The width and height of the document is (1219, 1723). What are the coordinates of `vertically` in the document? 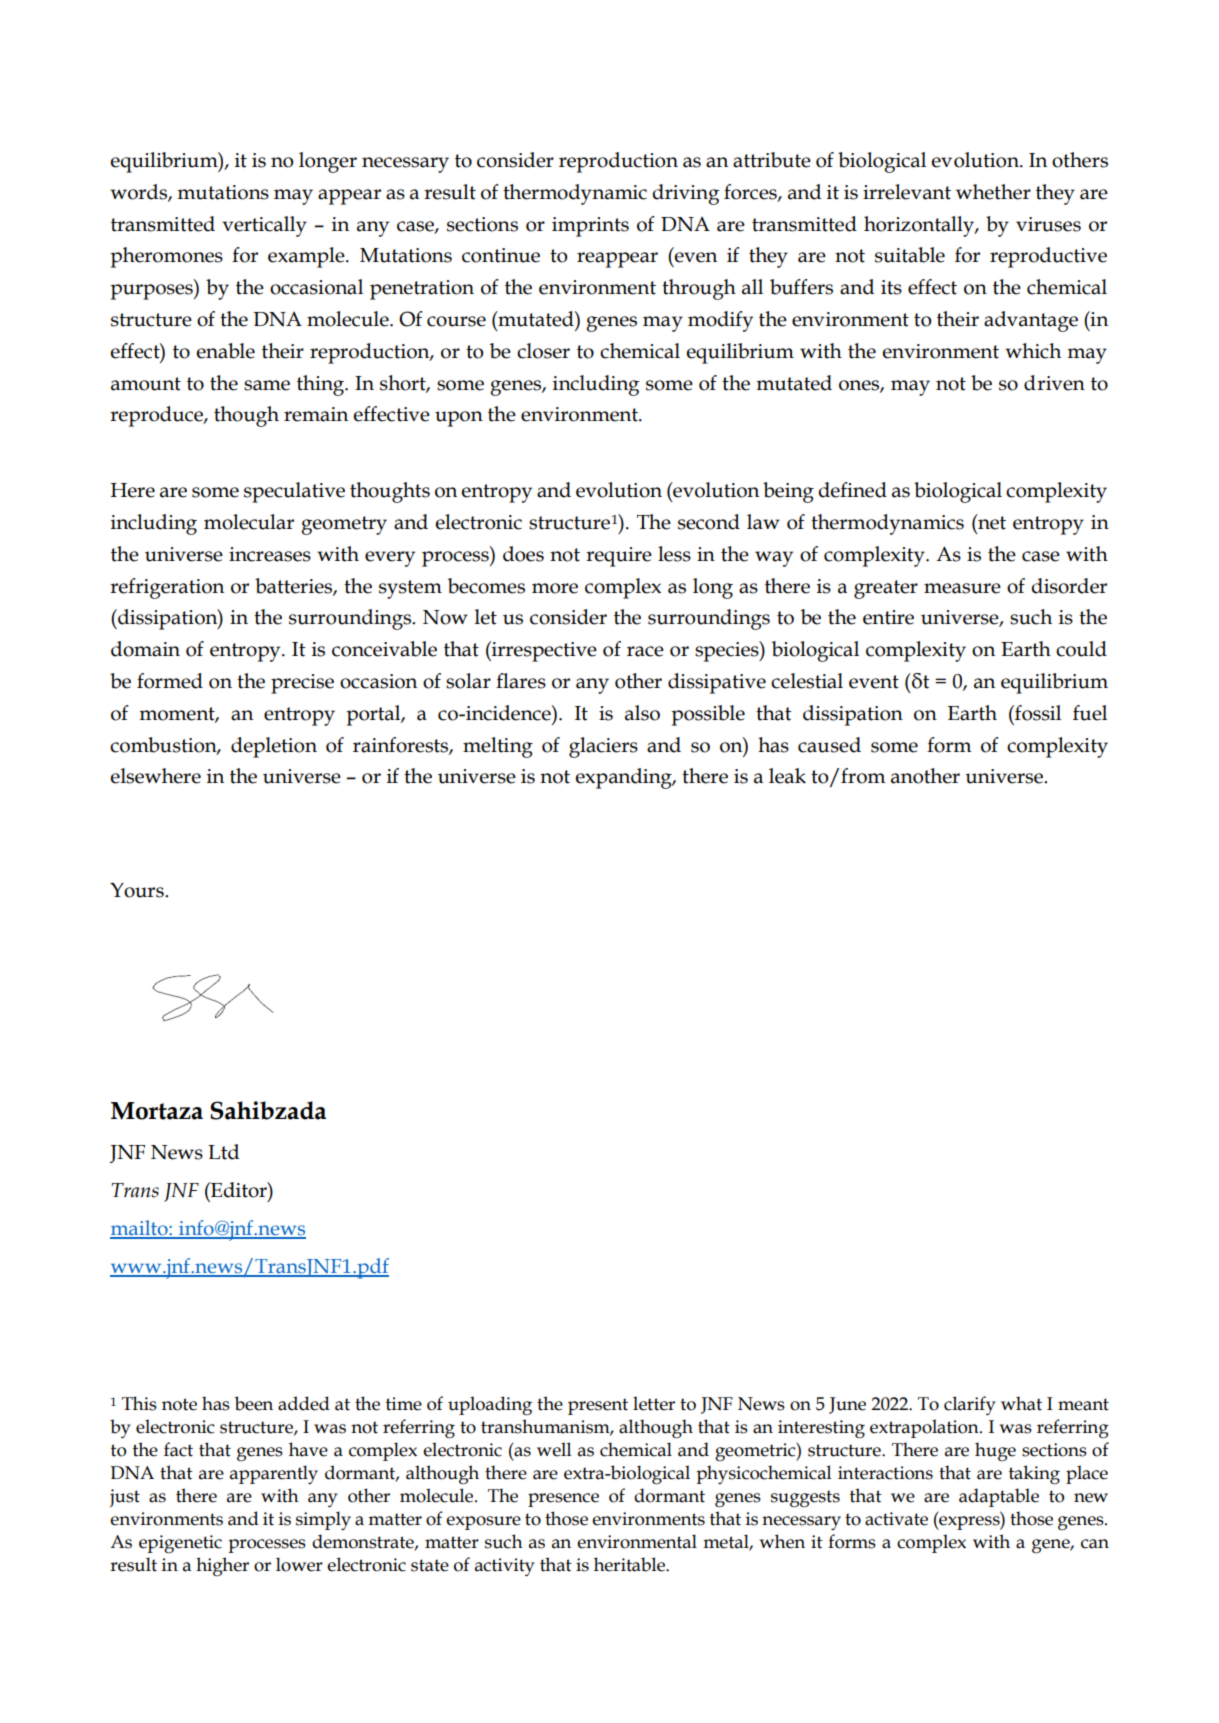 It's located at (264, 226).
